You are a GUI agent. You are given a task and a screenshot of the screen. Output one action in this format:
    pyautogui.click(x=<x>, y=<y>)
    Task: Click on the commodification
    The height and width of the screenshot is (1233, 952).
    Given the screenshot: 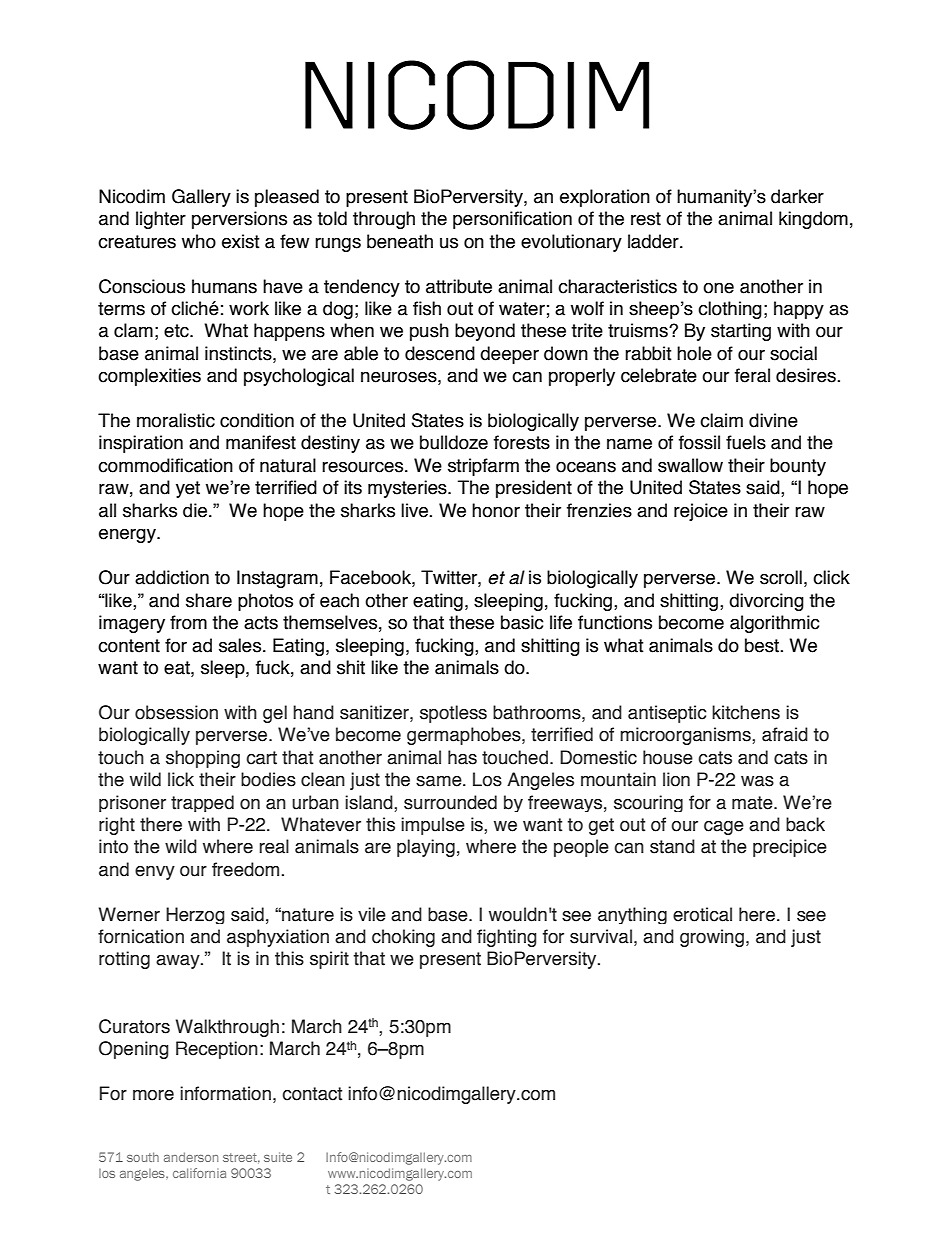 What is the action you would take?
    pyautogui.click(x=165, y=465)
